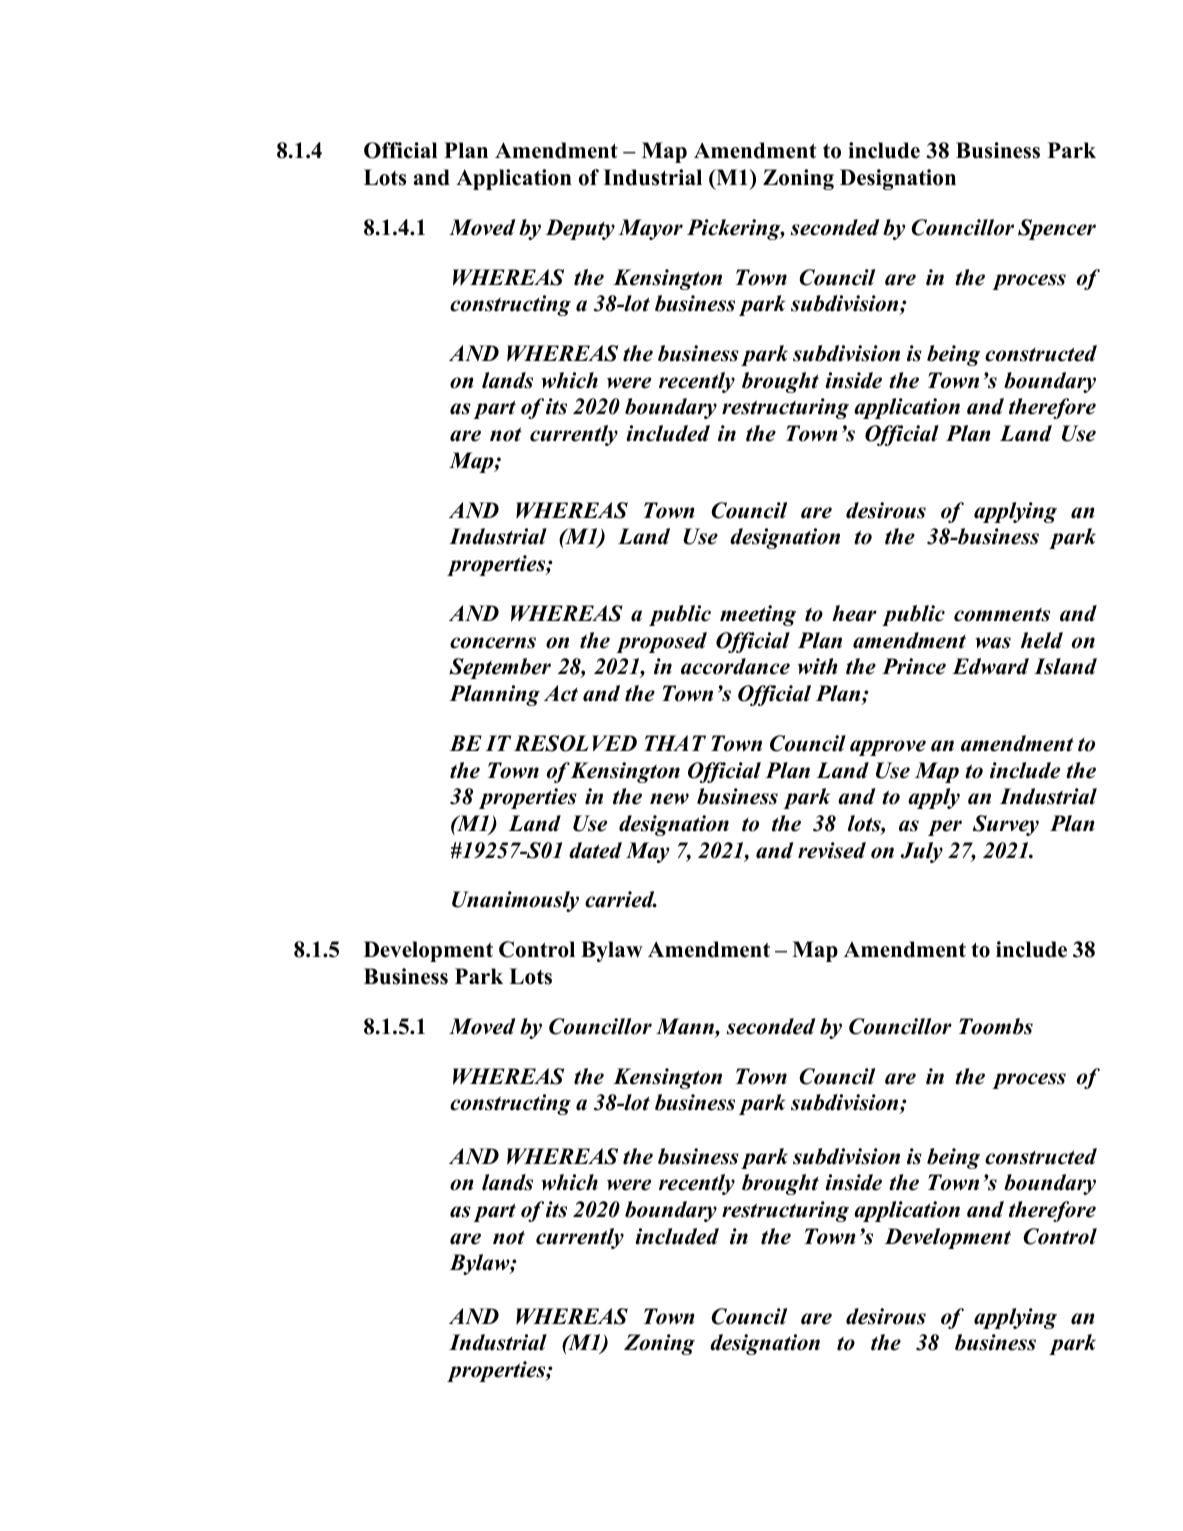  Describe the element at coordinates (1002, 615) in the page. I see `comments` at that location.
